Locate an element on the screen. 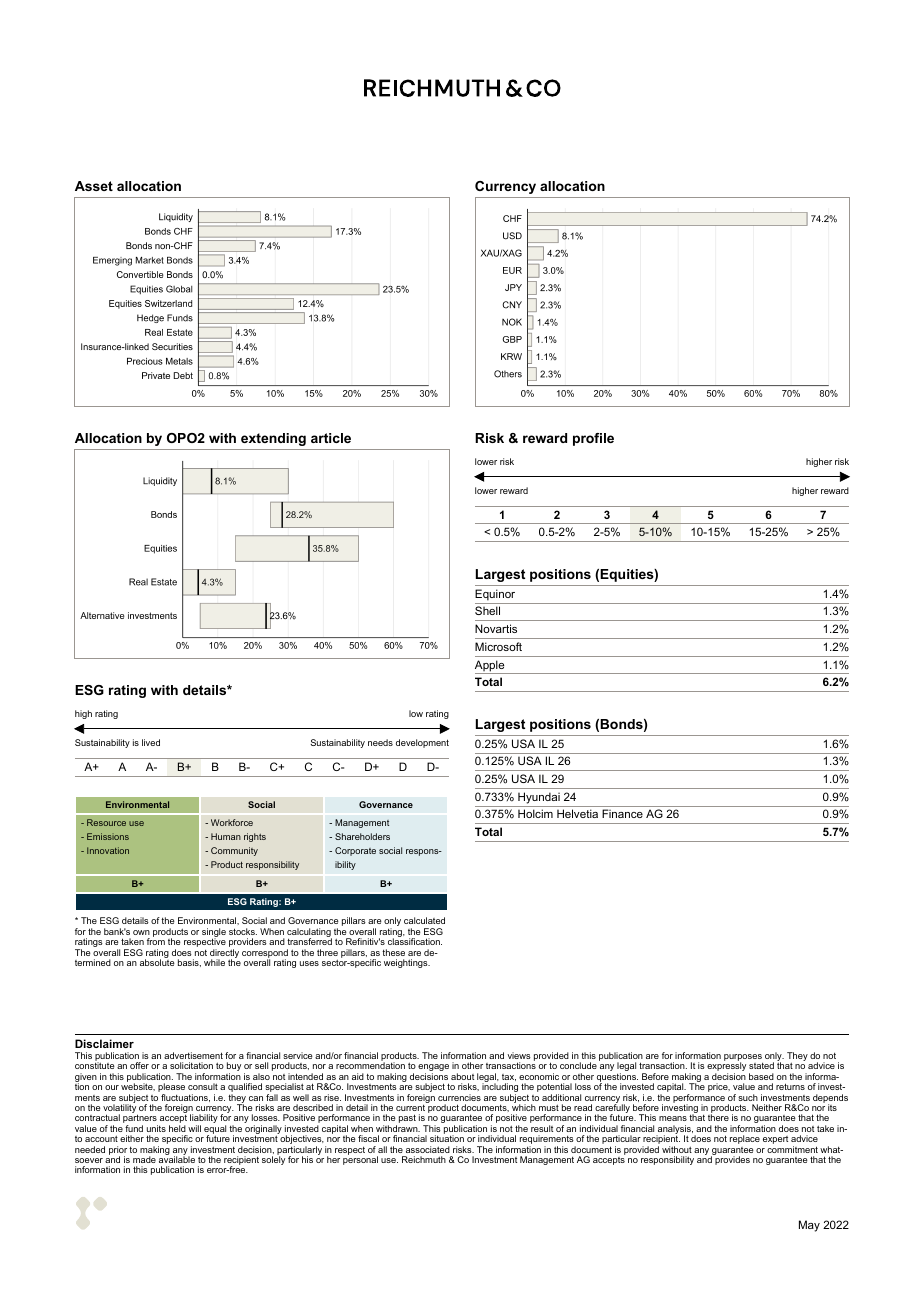 The height and width of the screenshot is (1308, 924). made is located at coordinates (144, 1159).
